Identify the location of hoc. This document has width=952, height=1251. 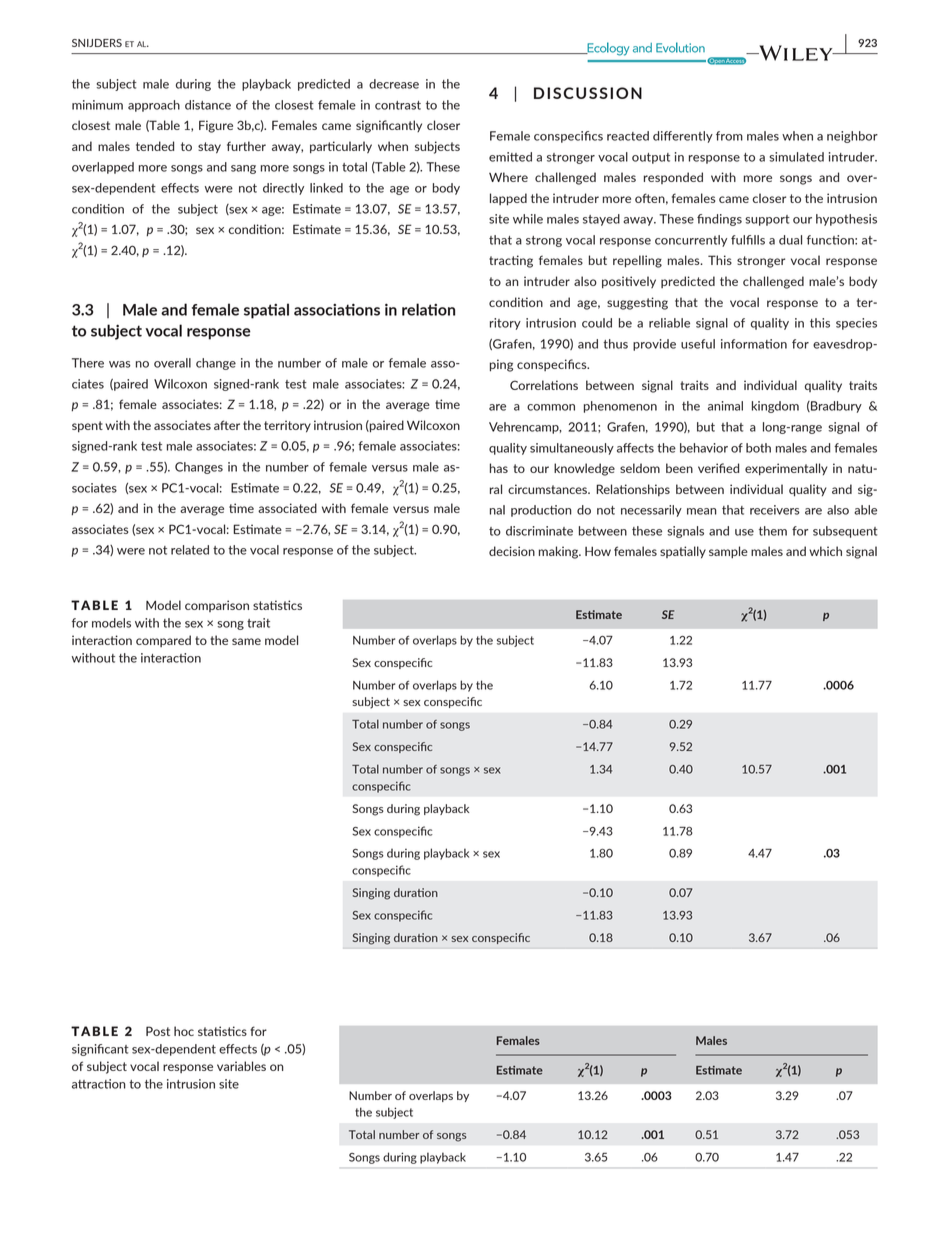
(184, 1031).
